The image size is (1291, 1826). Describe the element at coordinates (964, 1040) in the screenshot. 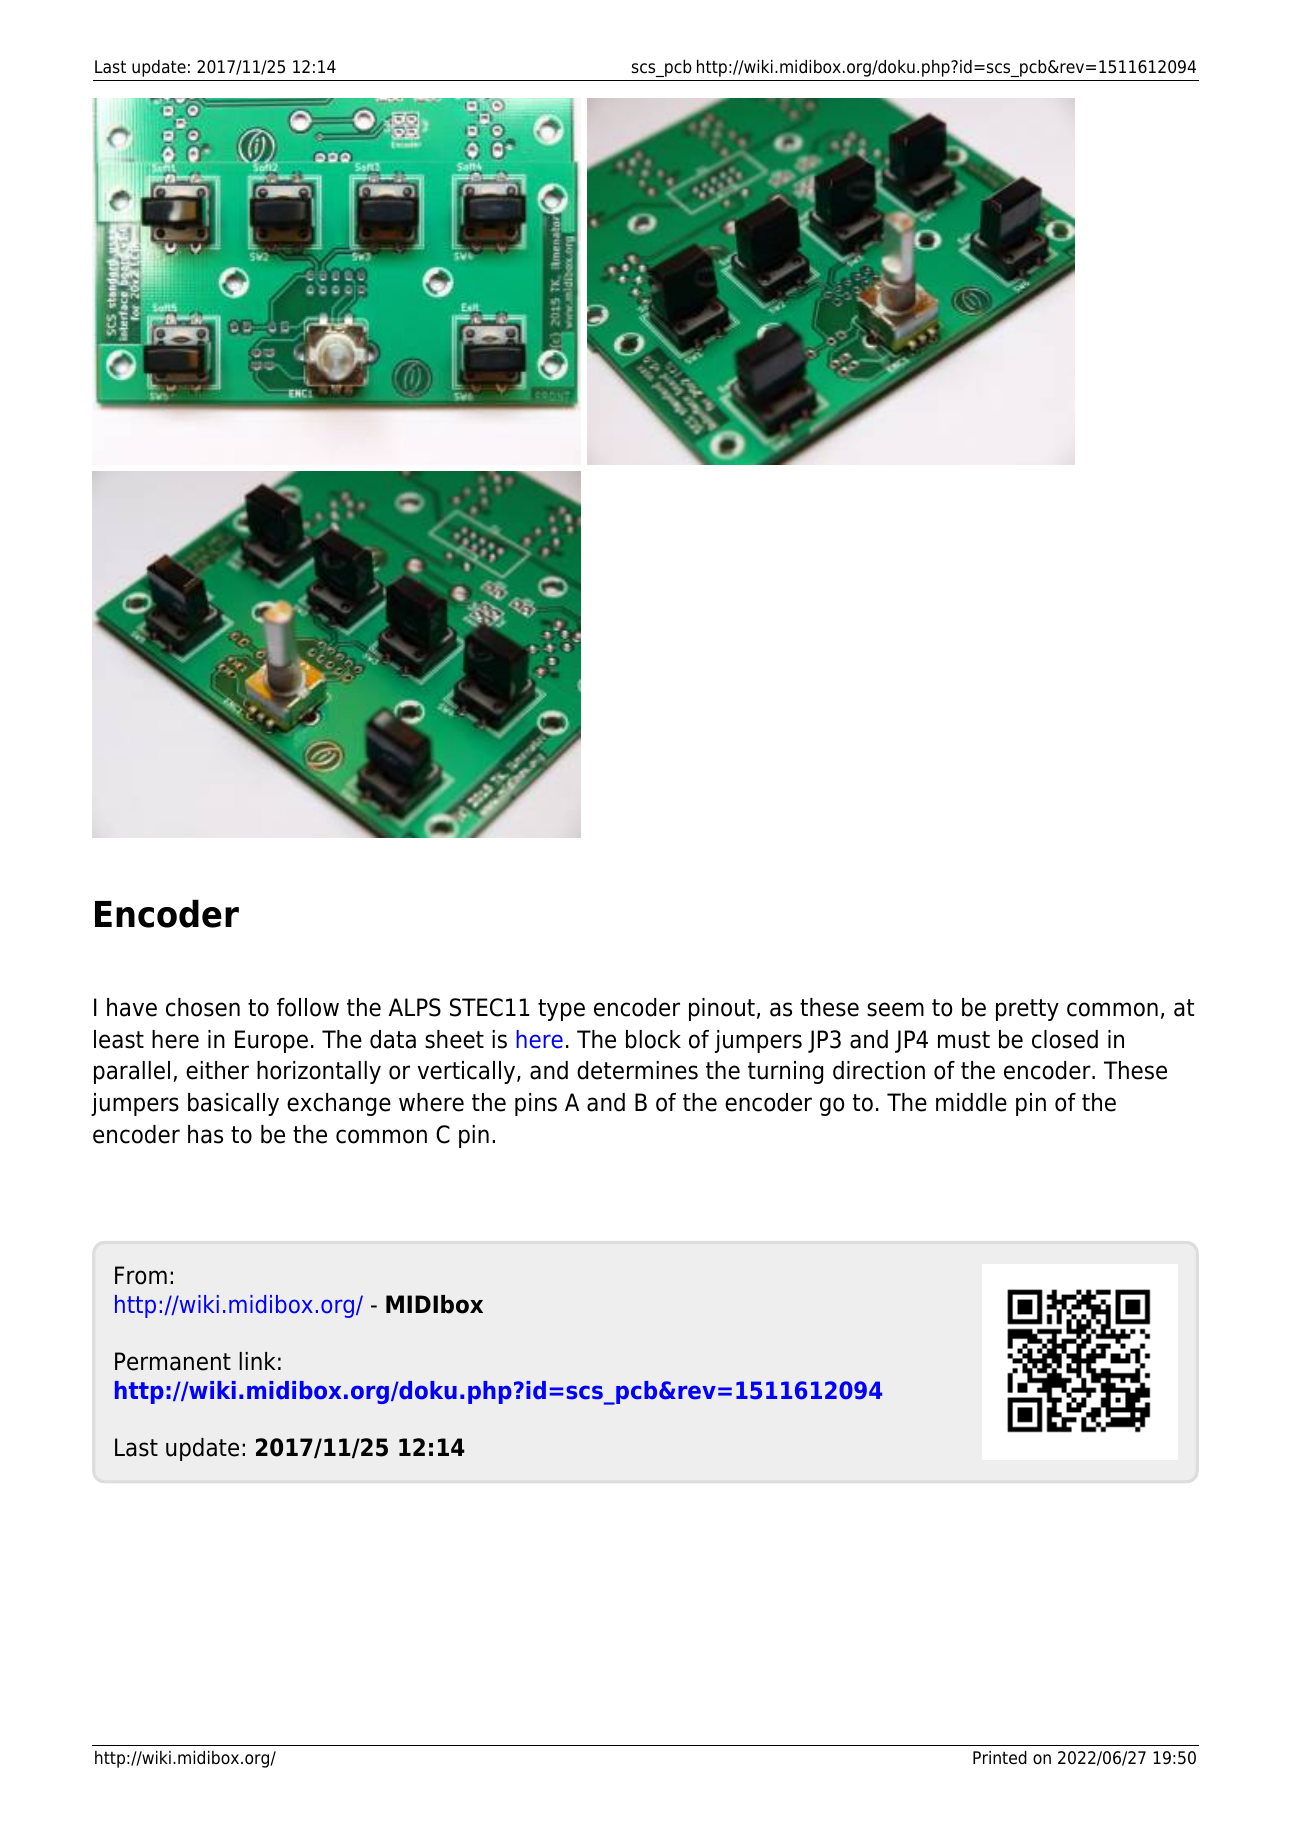

I see `must` at that location.
